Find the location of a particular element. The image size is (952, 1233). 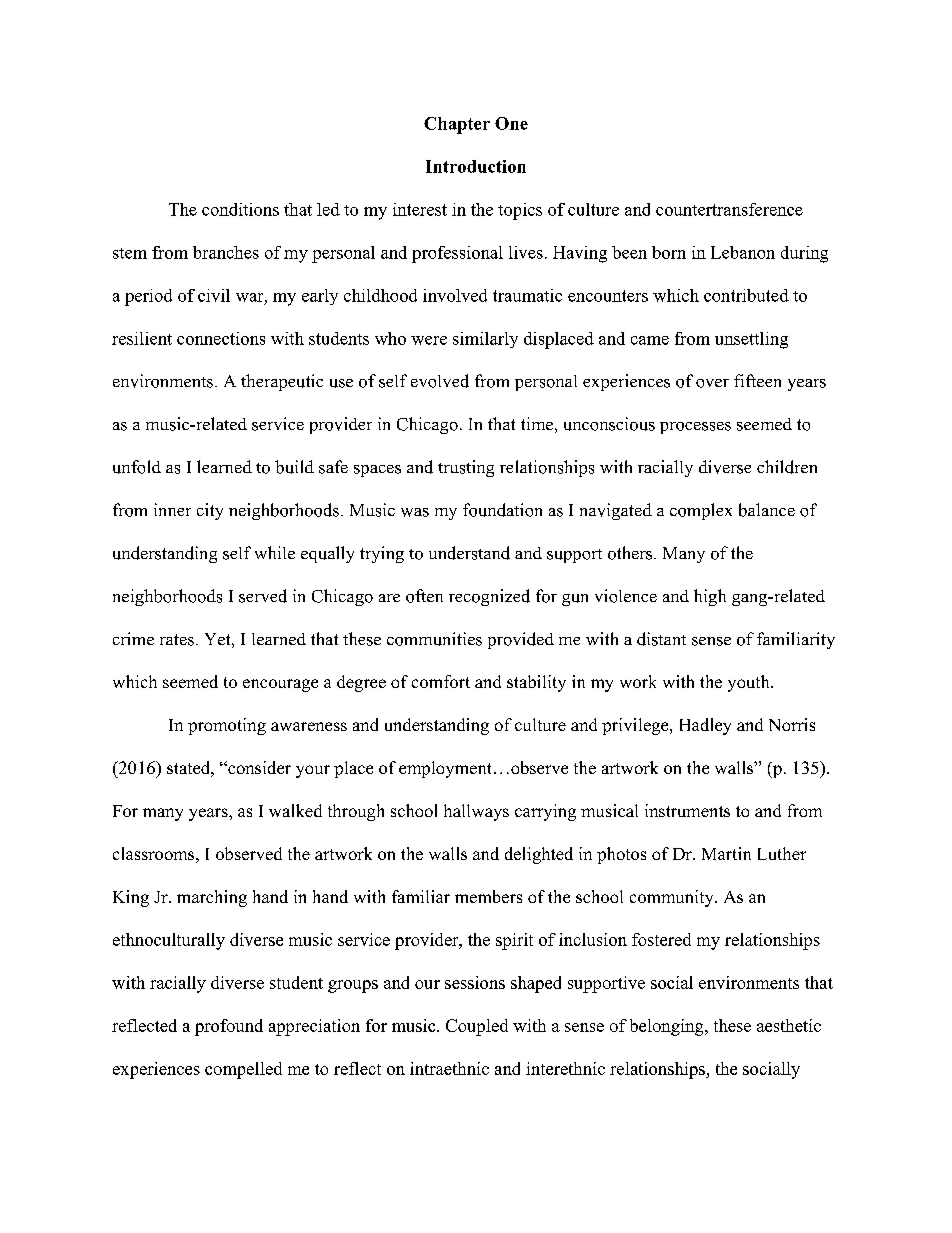

belonging is located at coordinates (668, 1027).
